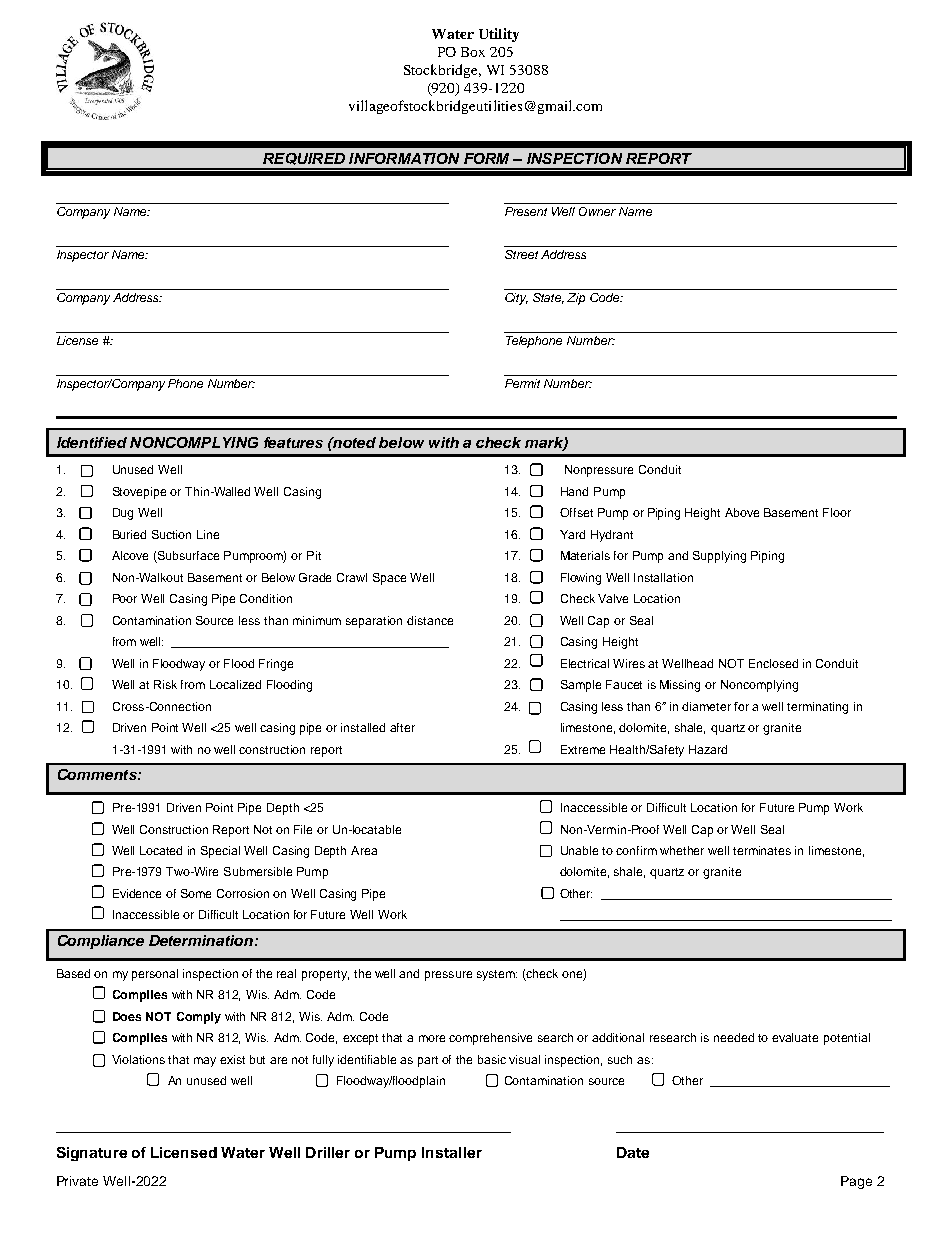 The width and height of the screenshot is (952, 1233). Describe the element at coordinates (499, 35) in the screenshot. I see `Utility` at that location.
